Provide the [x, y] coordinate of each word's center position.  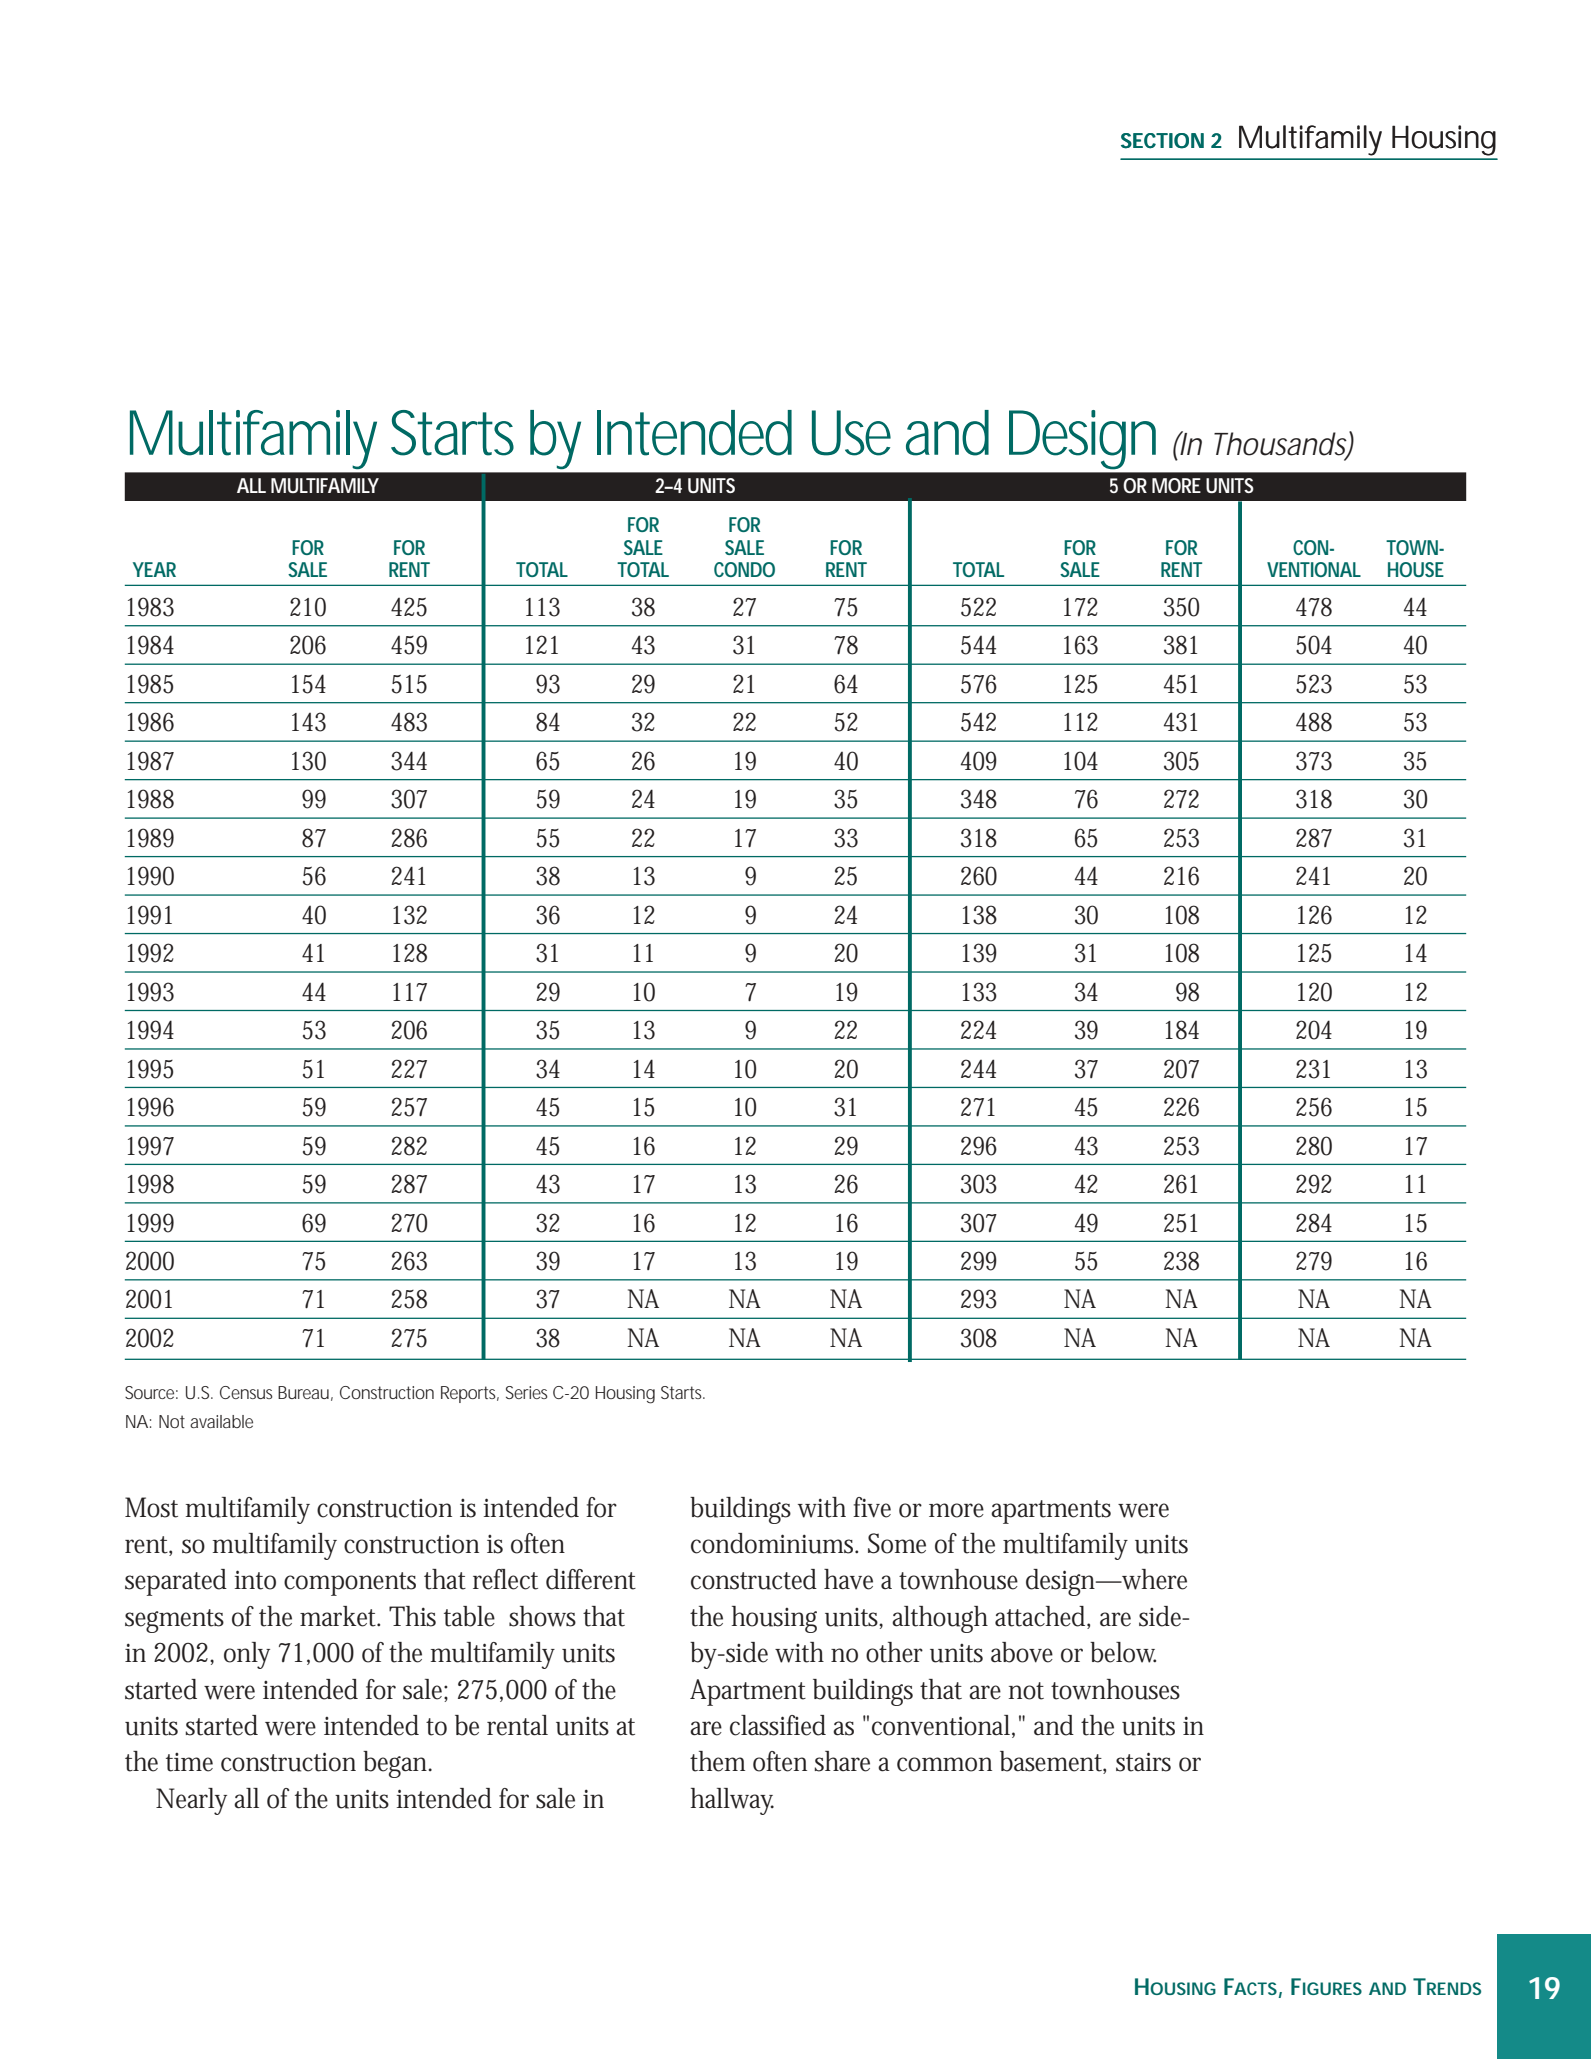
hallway [732, 1801]
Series [527, 1392]
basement [1053, 1762]
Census [246, 1392]
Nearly [191, 1801]
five [872, 1507]
